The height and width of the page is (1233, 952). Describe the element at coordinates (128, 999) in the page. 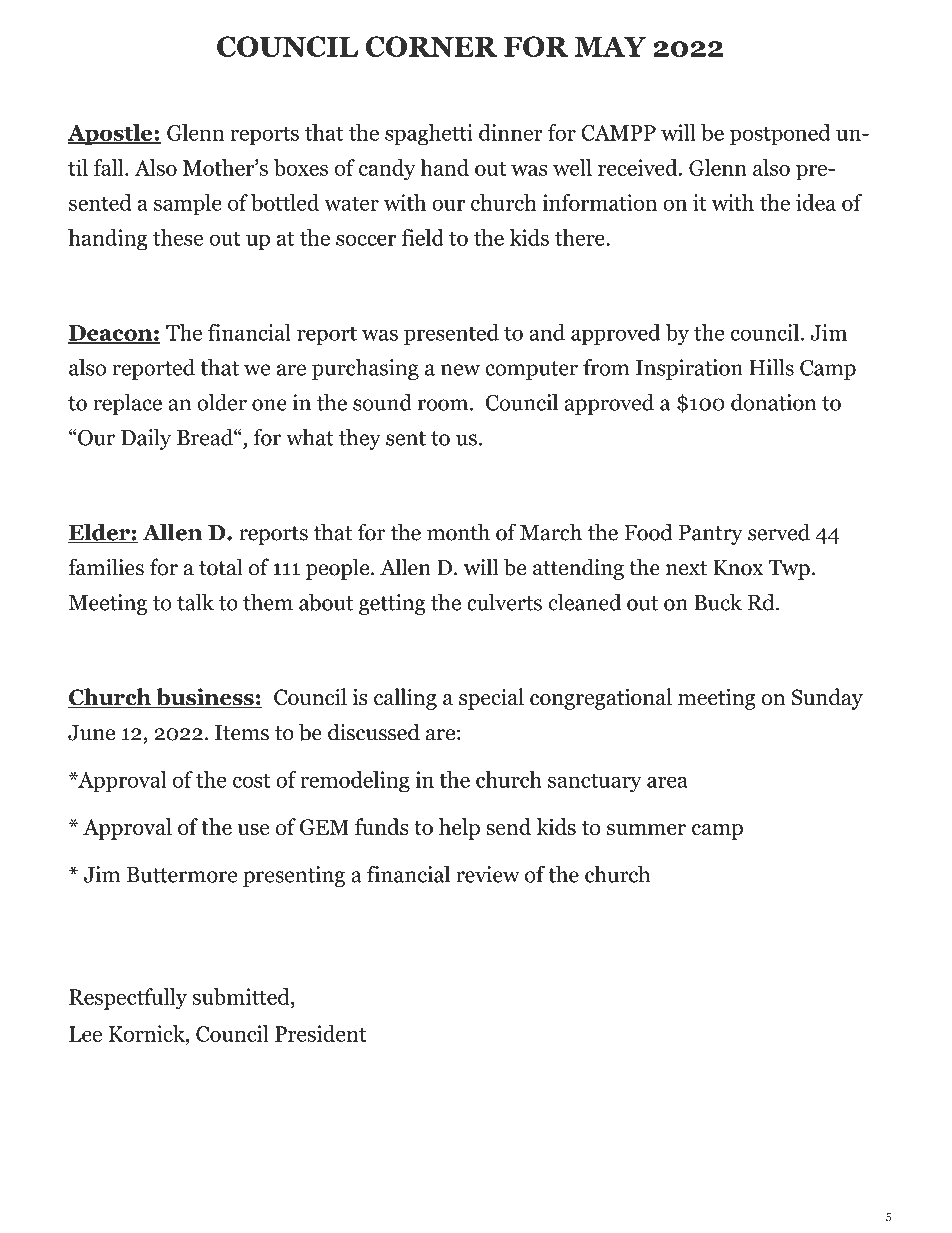

I see `Respectfully` at that location.
